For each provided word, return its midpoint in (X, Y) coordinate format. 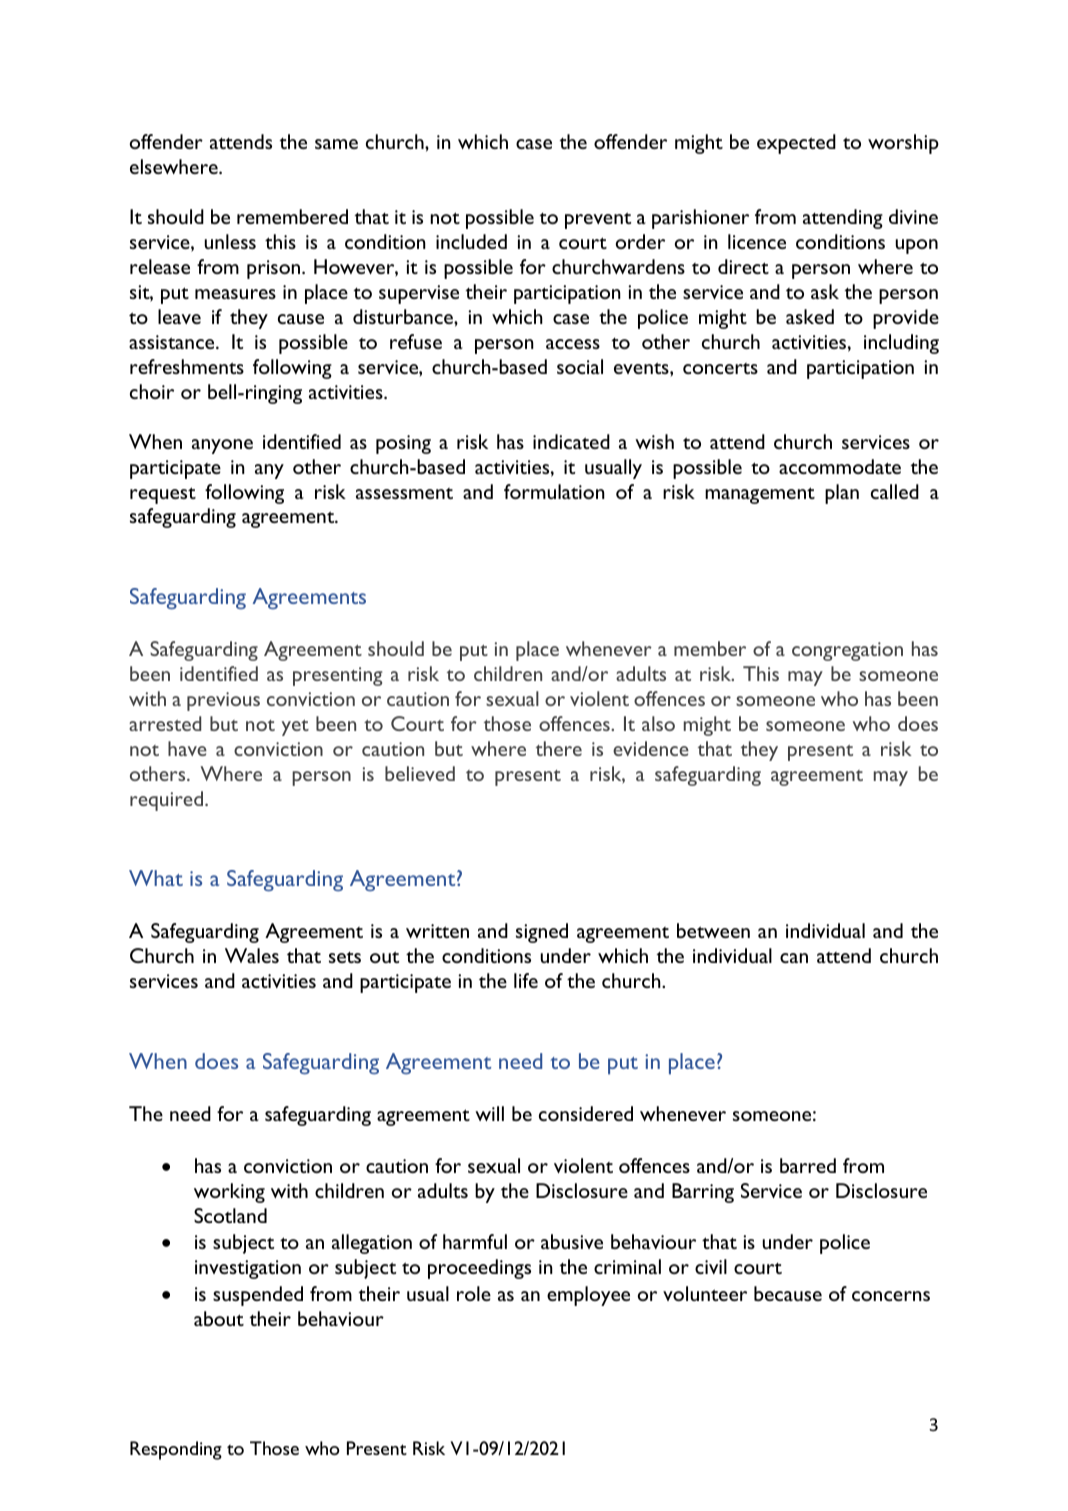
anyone (222, 446)
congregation (847, 651)
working (229, 1193)
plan (842, 494)
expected (796, 144)
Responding (176, 1450)
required (168, 801)
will (489, 1113)
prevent (598, 220)
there (559, 748)
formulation (554, 491)
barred (808, 1165)
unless (230, 241)
